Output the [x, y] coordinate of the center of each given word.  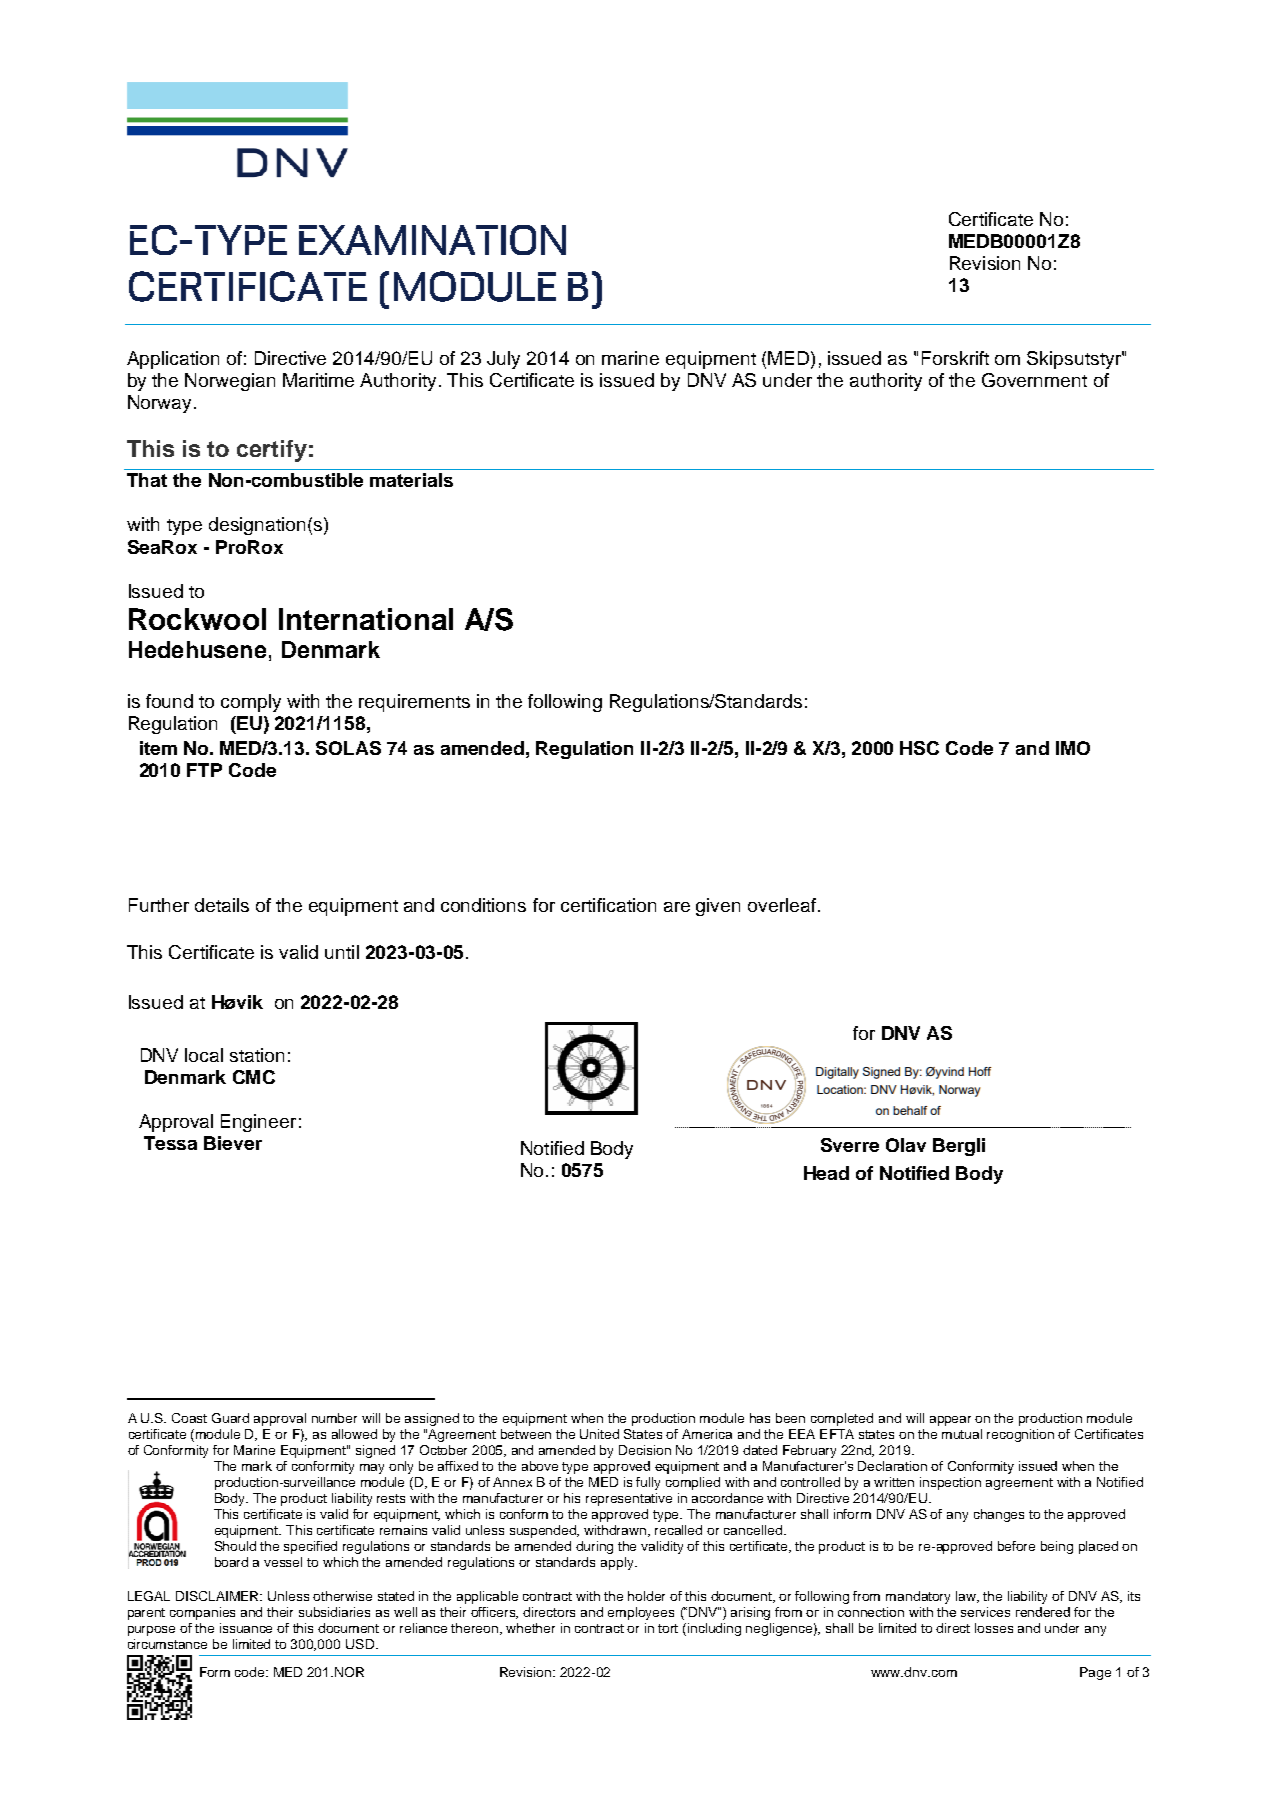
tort [668, 1628]
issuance [246, 1628]
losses [994, 1628]
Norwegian [230, 382]
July [503, 360]
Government [1034, 380]
